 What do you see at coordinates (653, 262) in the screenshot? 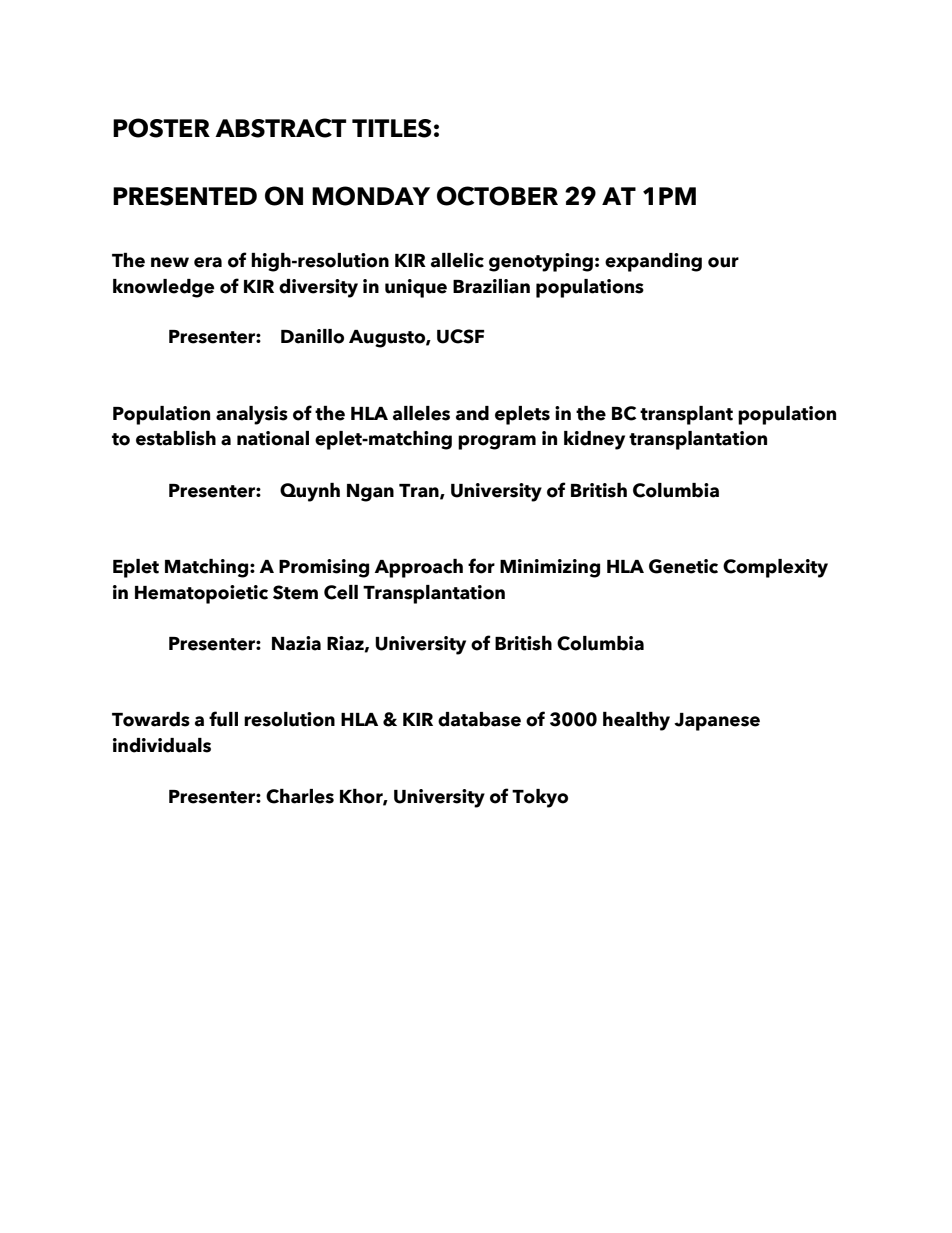
I see `expanding` at bounding box center [653, 262].
